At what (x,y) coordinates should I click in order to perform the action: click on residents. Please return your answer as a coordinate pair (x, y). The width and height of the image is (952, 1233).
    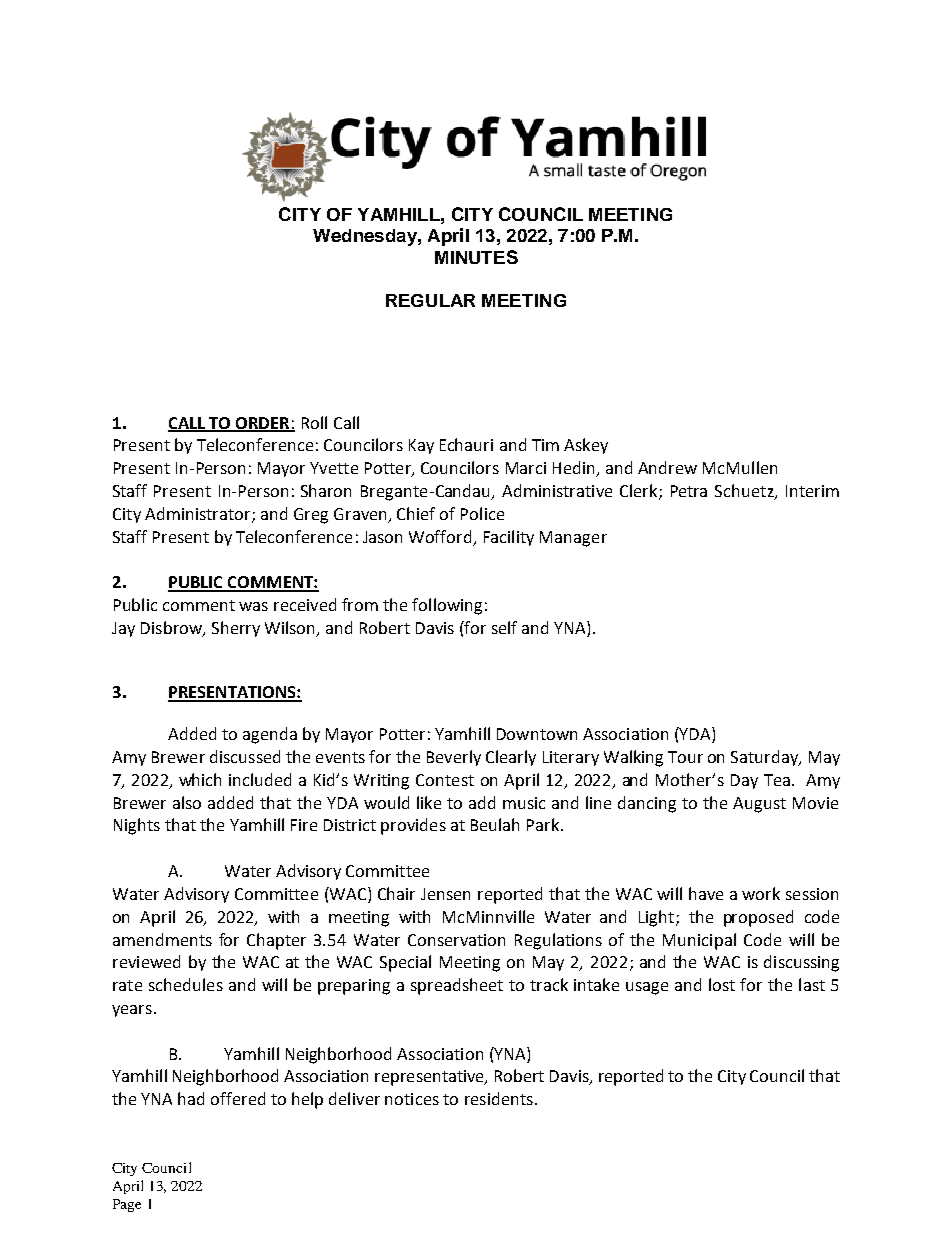
    Looking at the image, I should click on (499, 1098).
